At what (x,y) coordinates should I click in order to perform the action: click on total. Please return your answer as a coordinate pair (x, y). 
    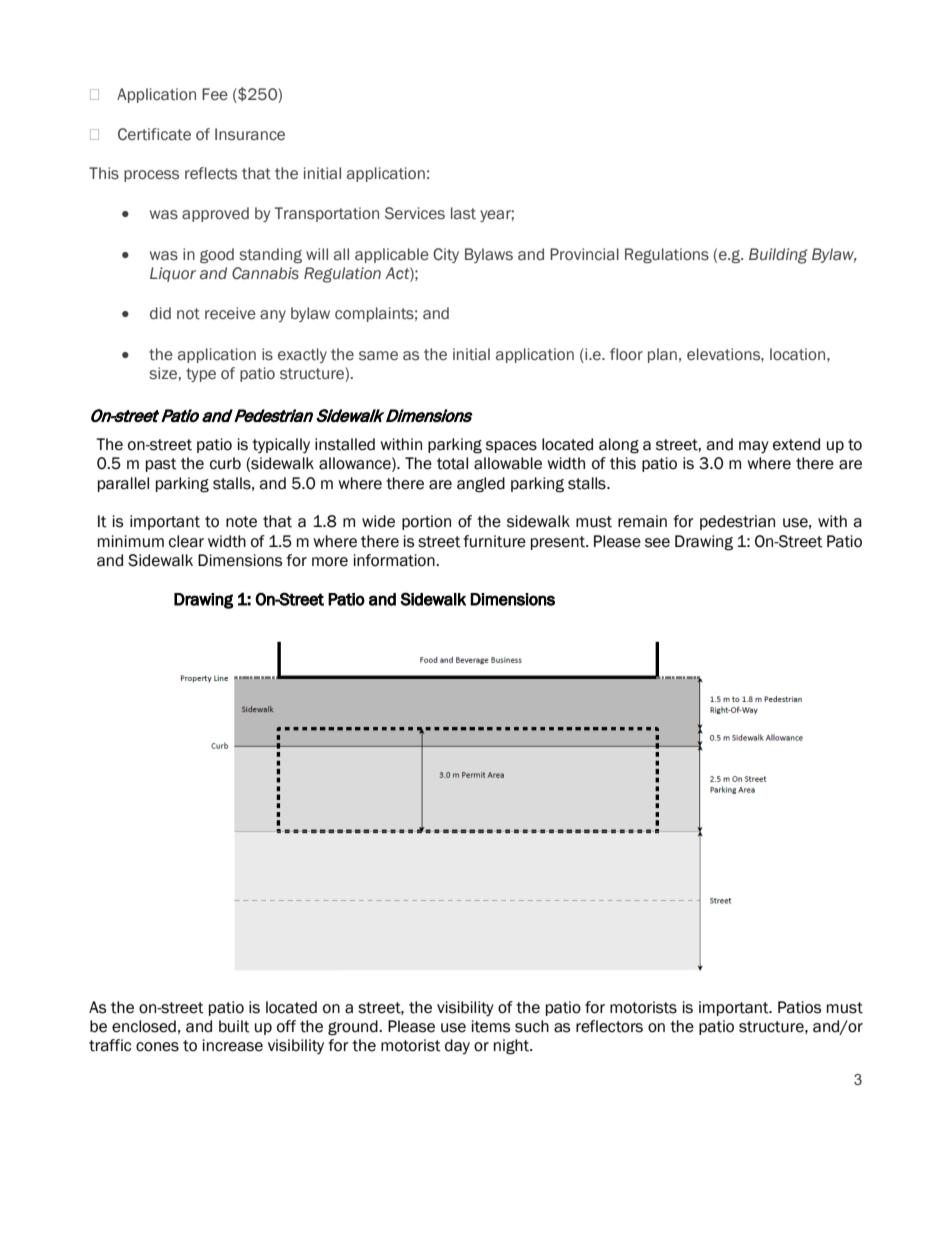
    Looking at the image, I should click on (452, 463).
